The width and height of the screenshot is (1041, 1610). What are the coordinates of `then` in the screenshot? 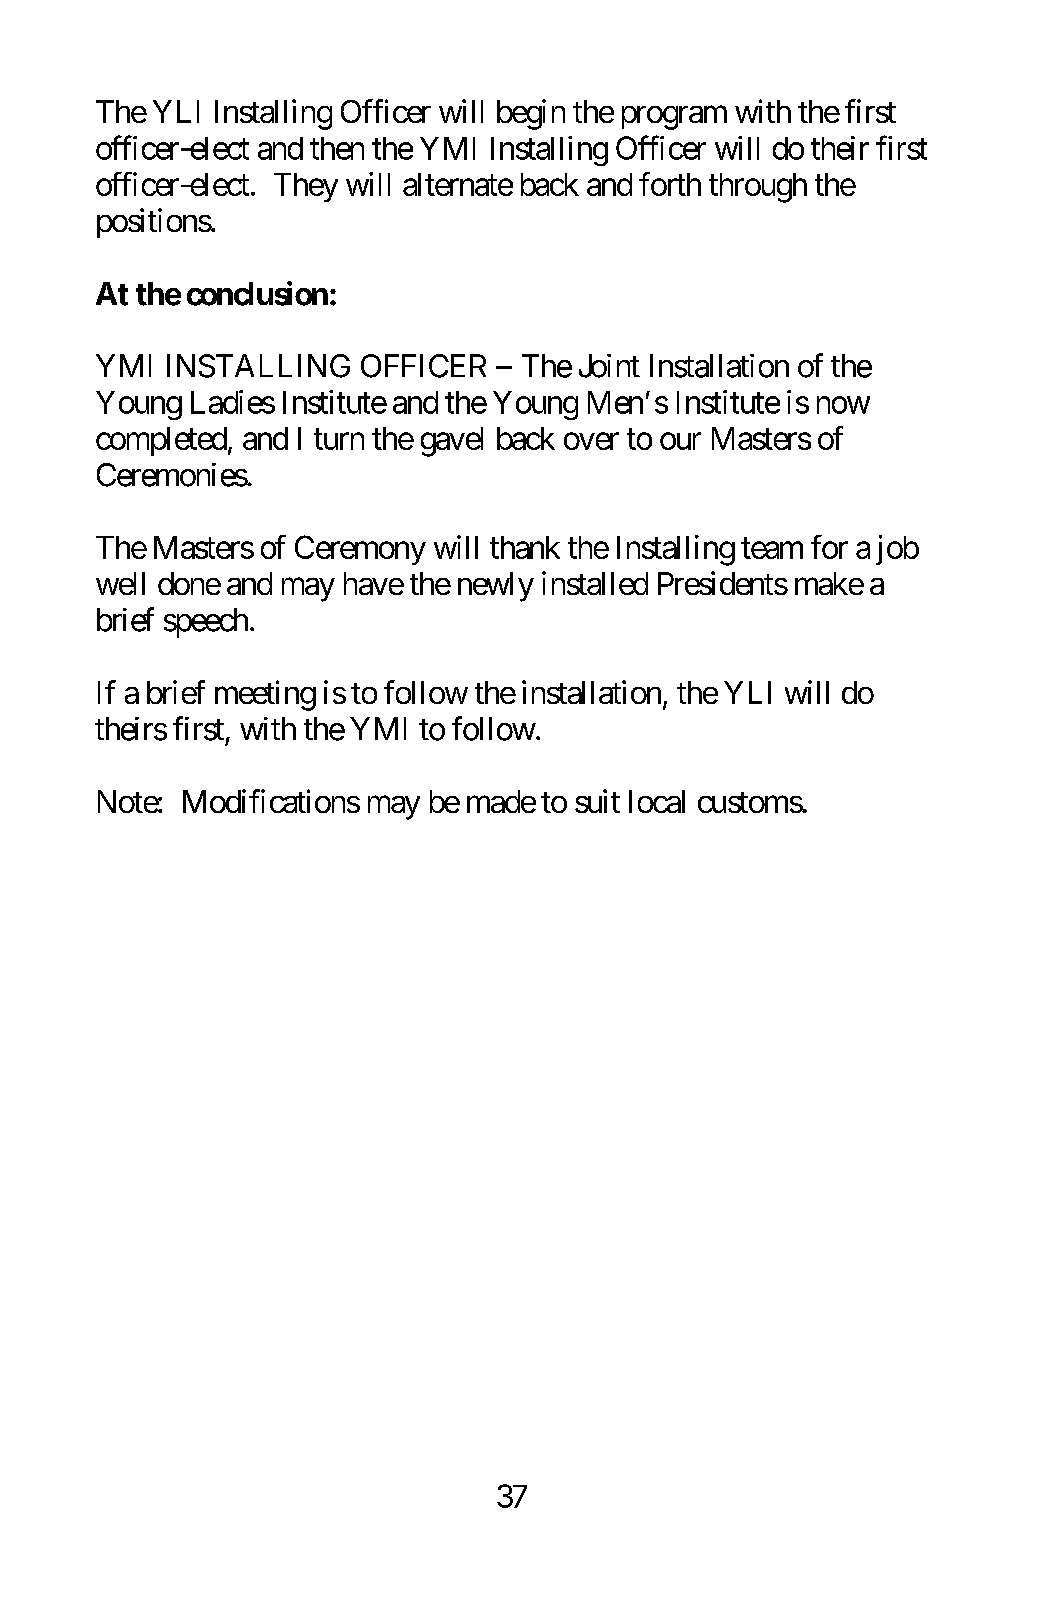 It's located at (337, 148).
